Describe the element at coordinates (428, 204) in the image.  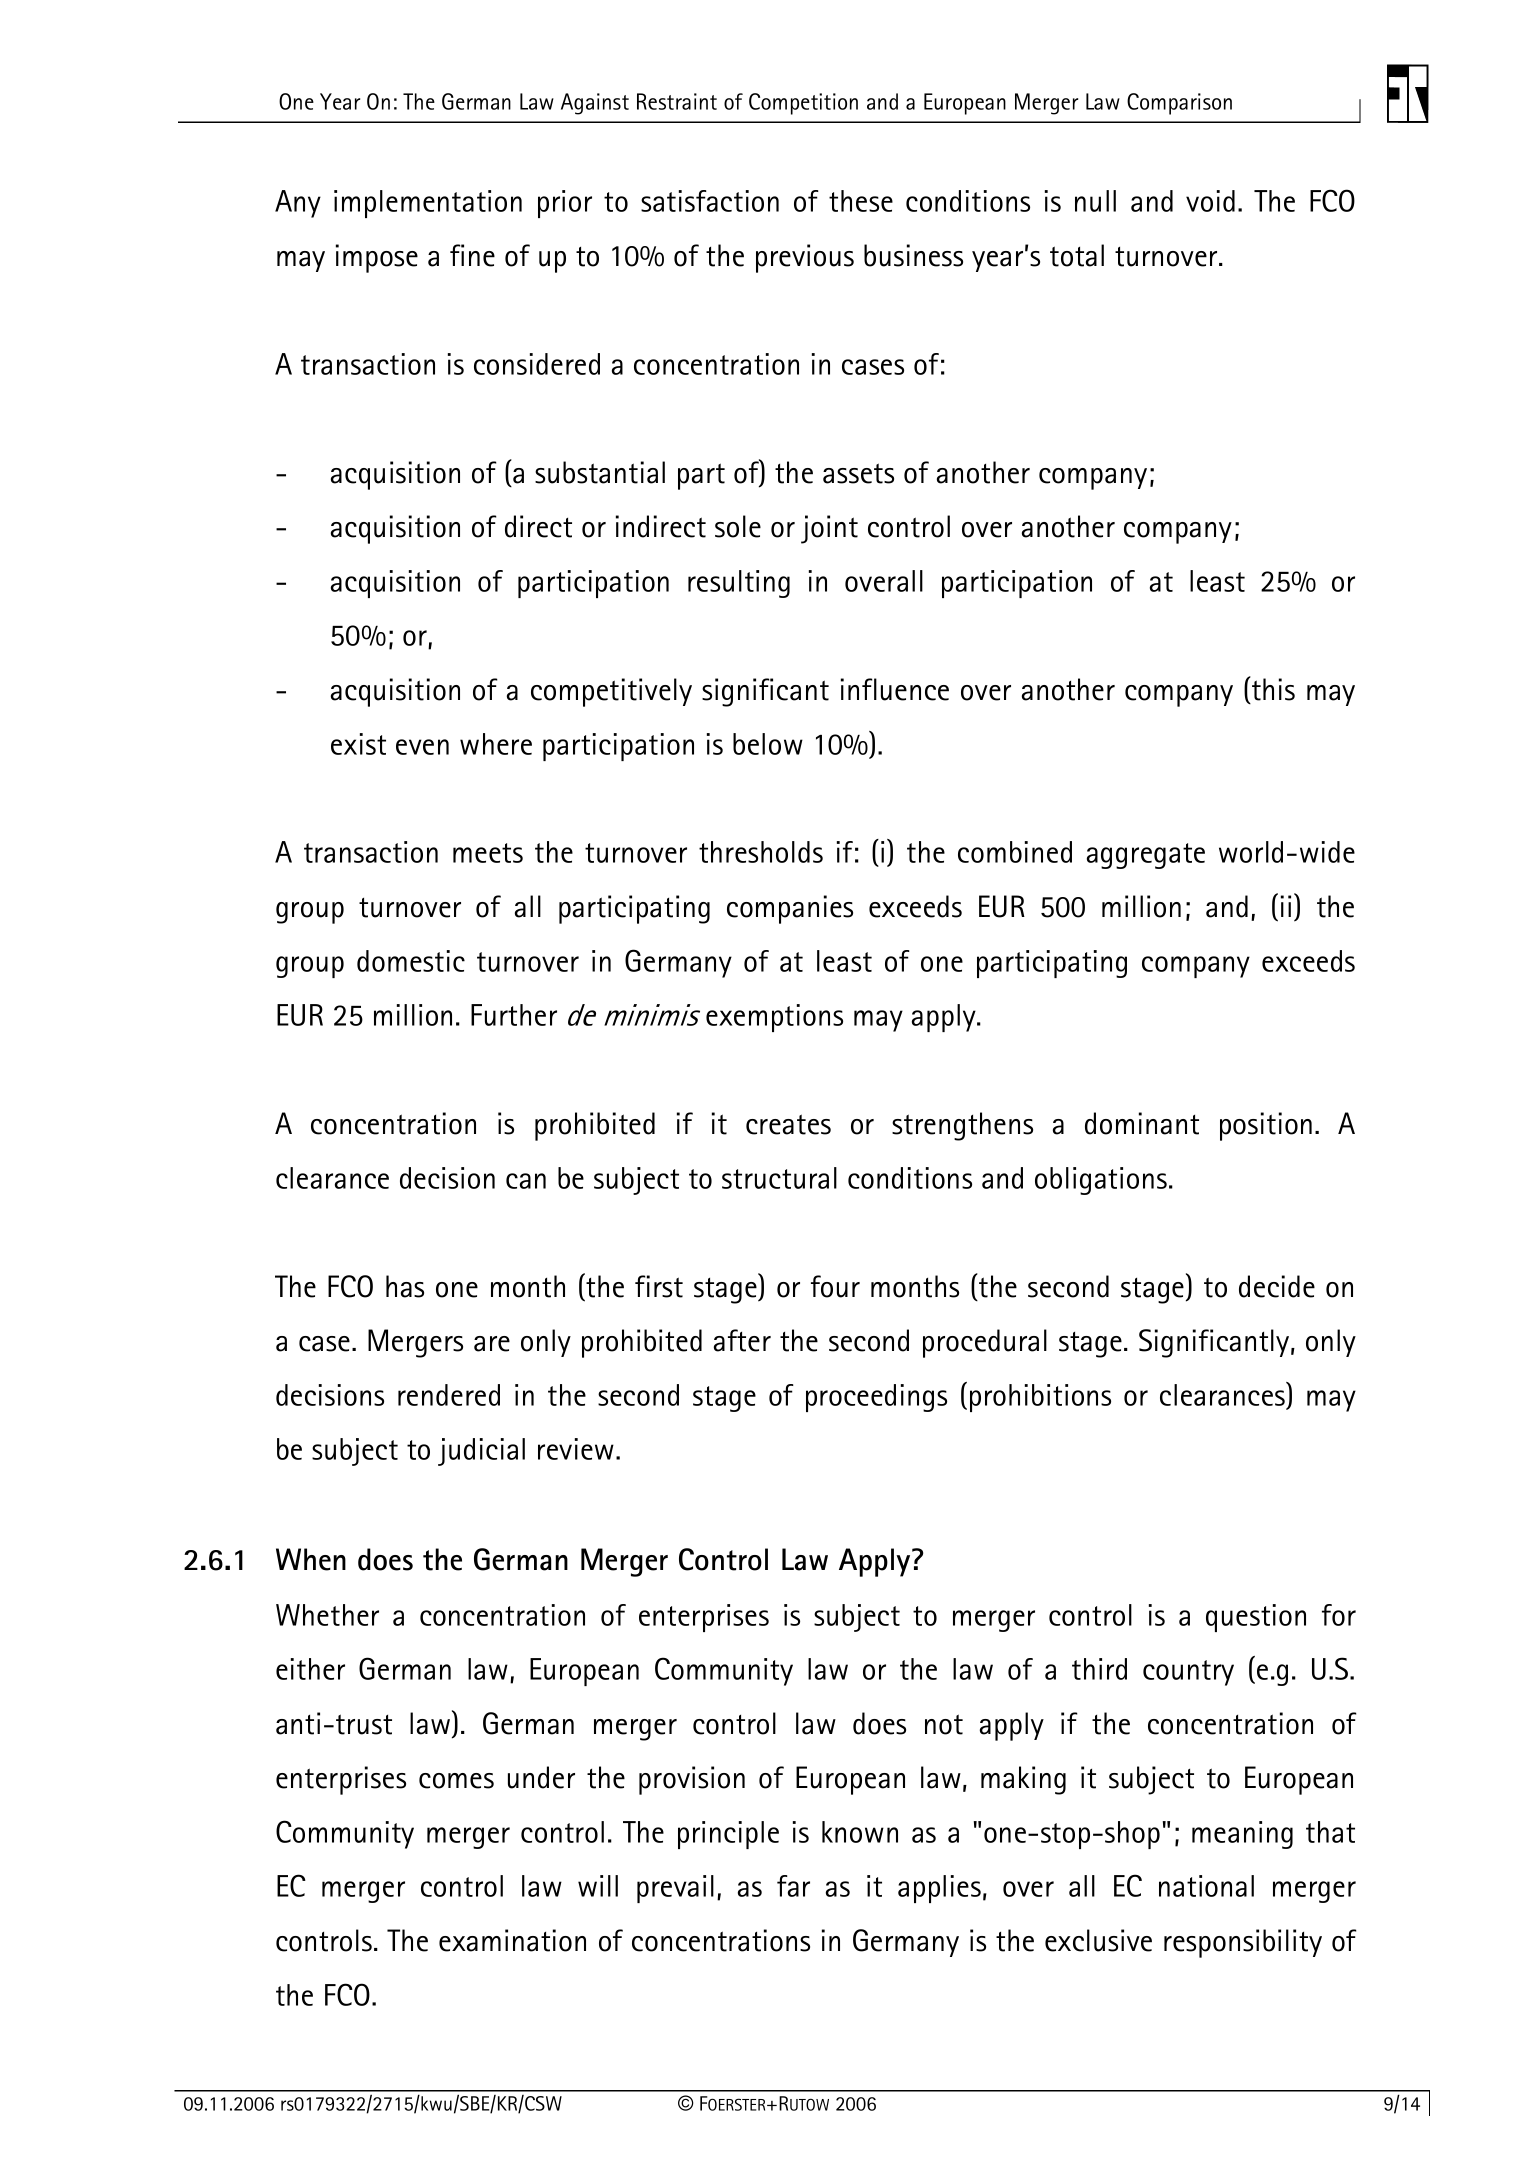
I see `implementation` at that location.
